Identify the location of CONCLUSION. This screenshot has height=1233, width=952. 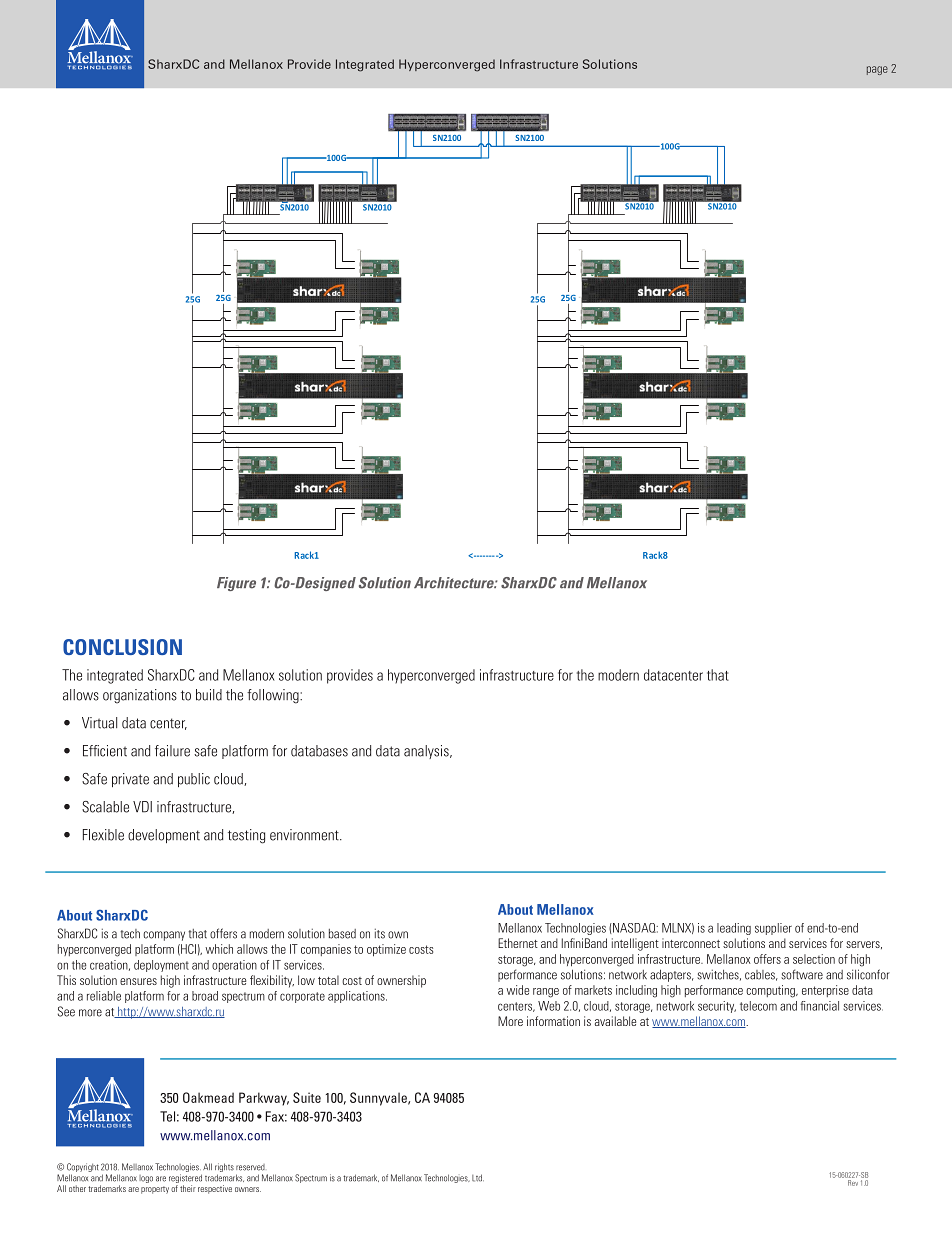
(122, 647).
